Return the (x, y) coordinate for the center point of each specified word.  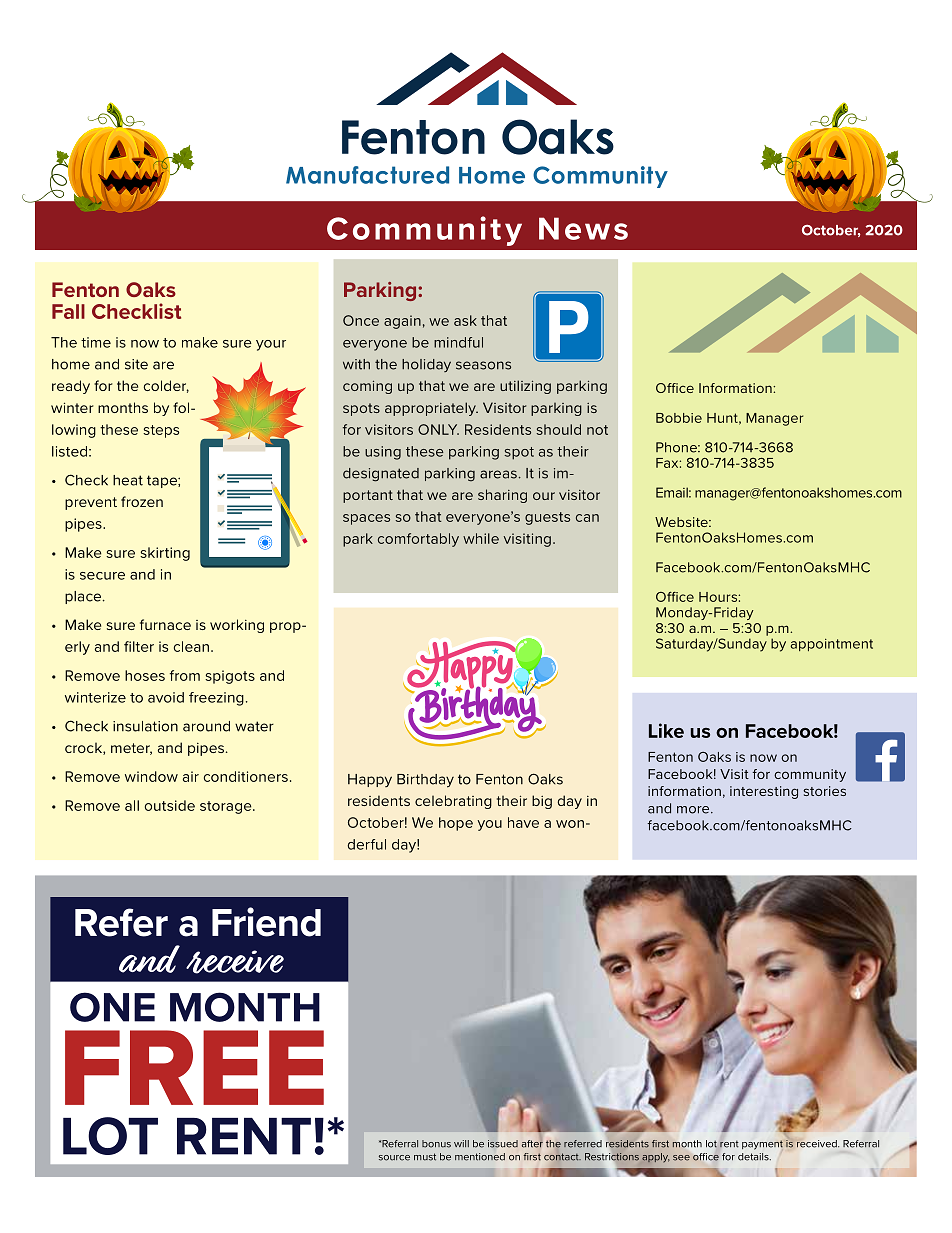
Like (666, 730)
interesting (764, 792)
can (587, 518)
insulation (145, 726)
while (481, 538)
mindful (458, 342)
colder (166, 386)
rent (729, 1144)
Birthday (425, 781)
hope (456, 824)
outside (170, 805)
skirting (165, 554)
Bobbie (679, 418)
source (394, 1158)
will (461, 1143)
